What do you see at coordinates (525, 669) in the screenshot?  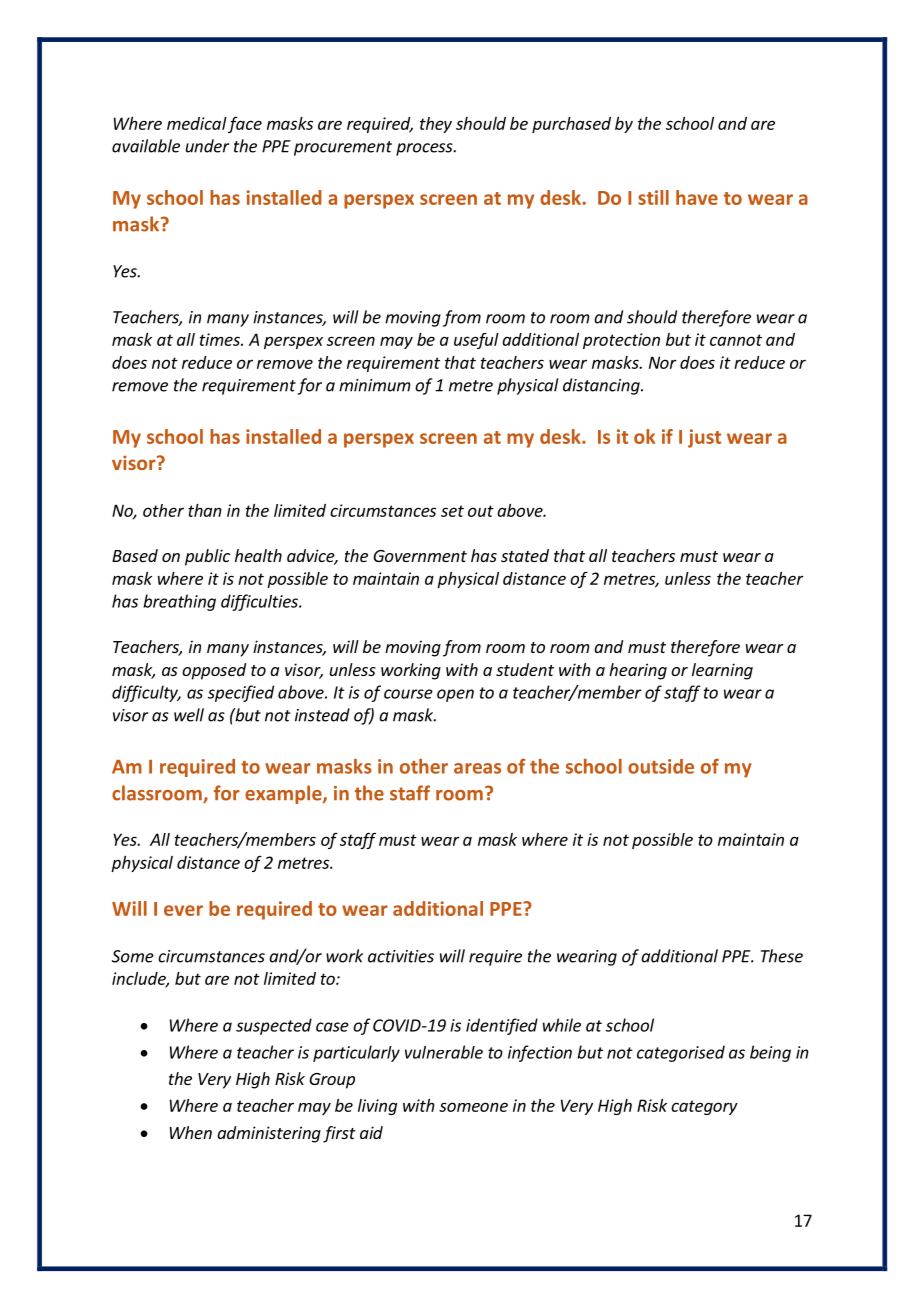 I see `student` at bounding box center [525, 669].
